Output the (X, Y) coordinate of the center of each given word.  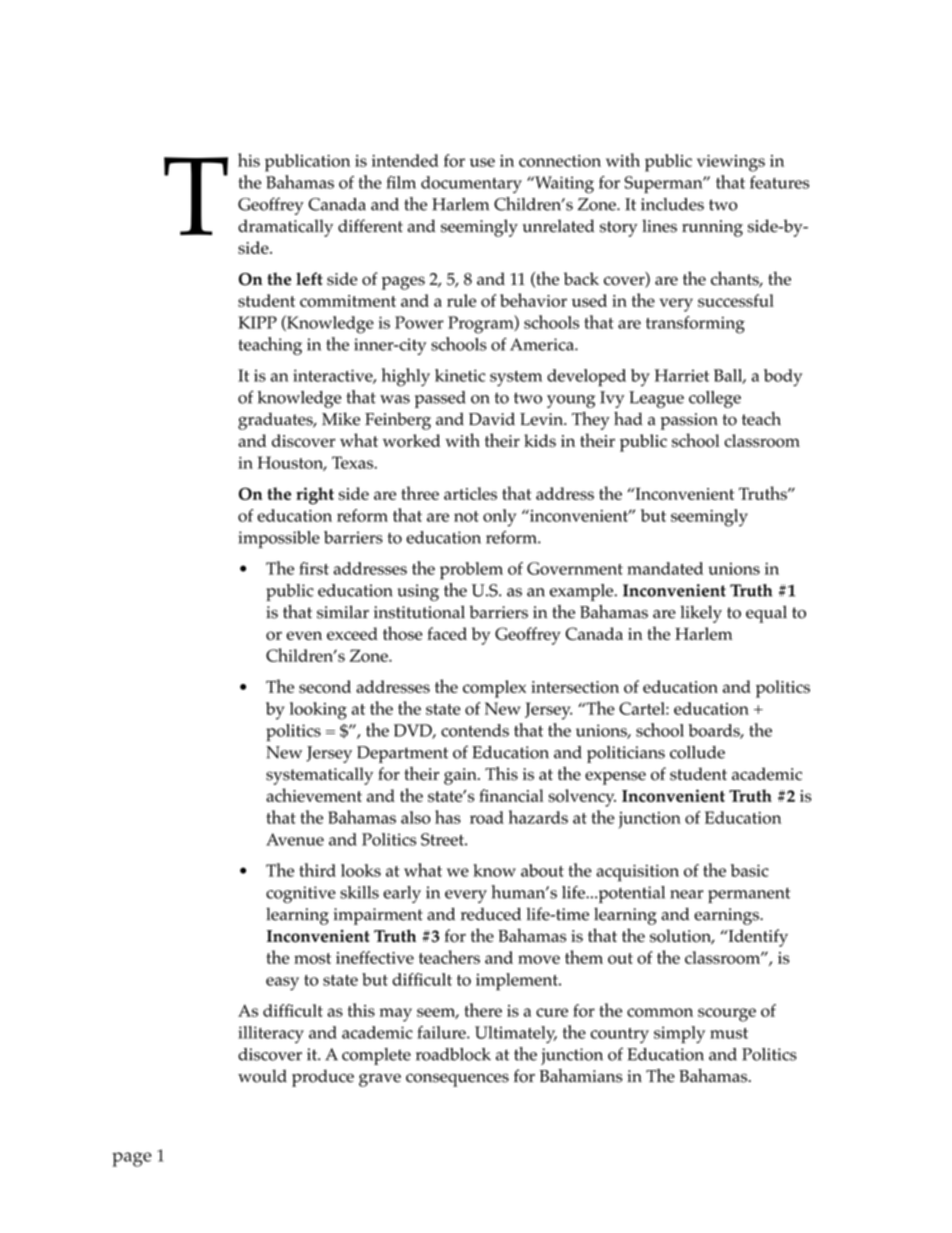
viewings (731, 163)
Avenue (295, 839)
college (715, 399)
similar (343, 612)
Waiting (563, 185)
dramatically (285, 228)
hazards (538, 817)
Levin (543, 419)
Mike (341, 419)
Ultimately (516, 1034)
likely (701, 614)
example (583, 592)
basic (750, 870)
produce (323, 1078)
